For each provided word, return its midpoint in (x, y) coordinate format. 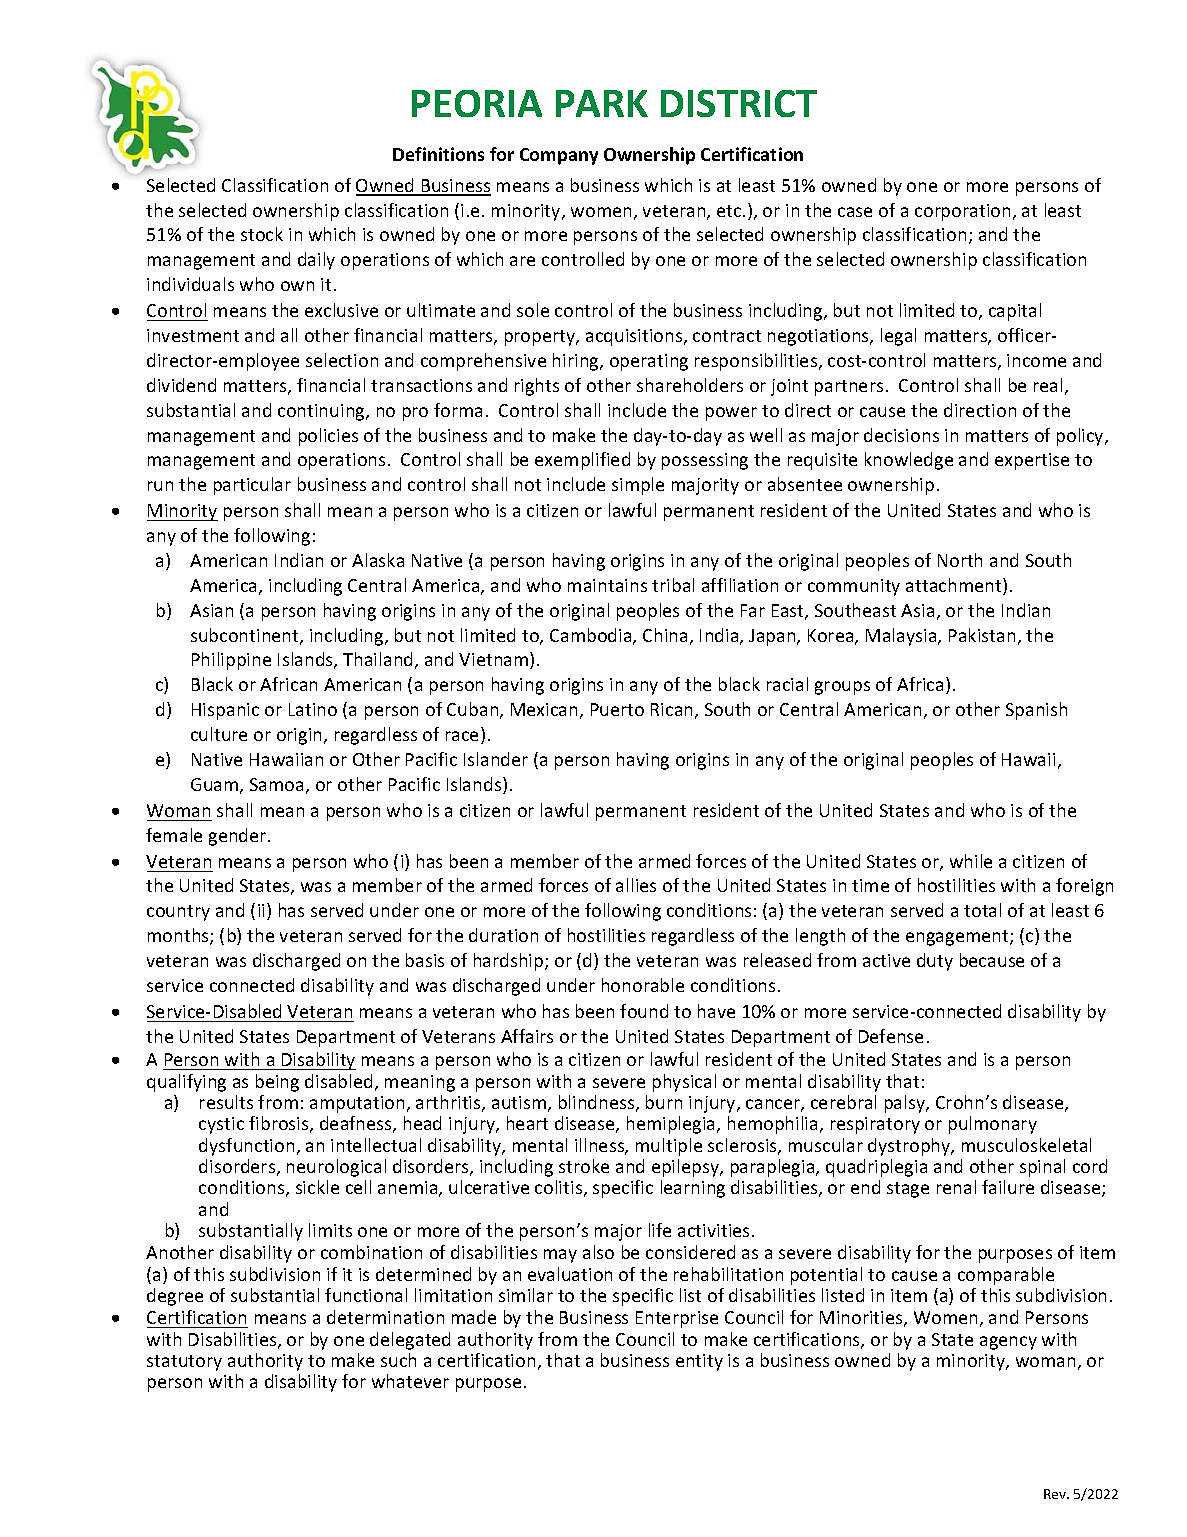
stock (262, 234)
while (971, 861)
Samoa (276, 784)
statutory (184, 1363)
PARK (602, 103)
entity (699, 1362)
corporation (962, 212)
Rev (1056, 1494)
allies (636, 885)
